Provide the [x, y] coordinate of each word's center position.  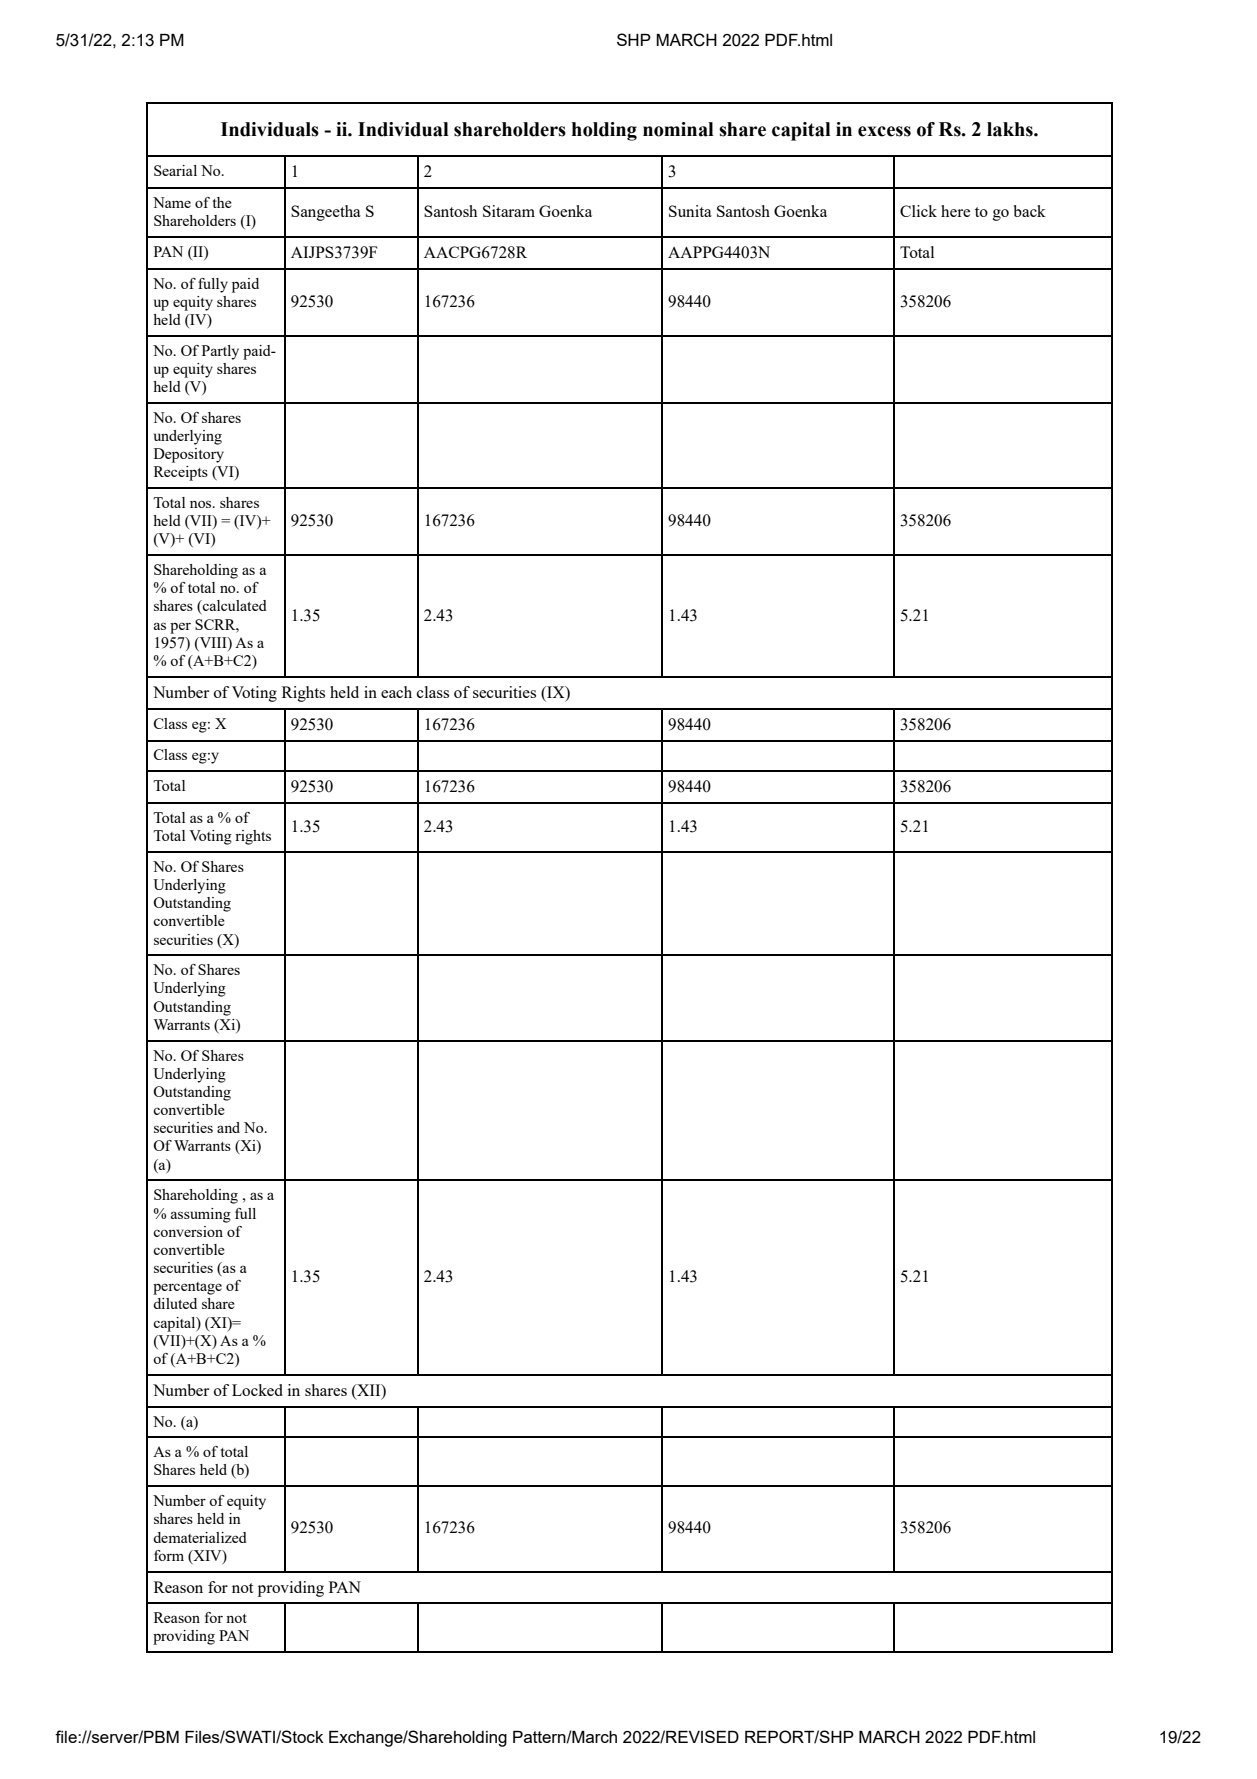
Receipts [181, 473]
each [396, 692]
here [955, 211]
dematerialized [200, 1537]
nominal [678, 129]
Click [918, 211]
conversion [188, 1231]
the [222, 202]
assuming [201, 1215]
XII [369, 1391]
